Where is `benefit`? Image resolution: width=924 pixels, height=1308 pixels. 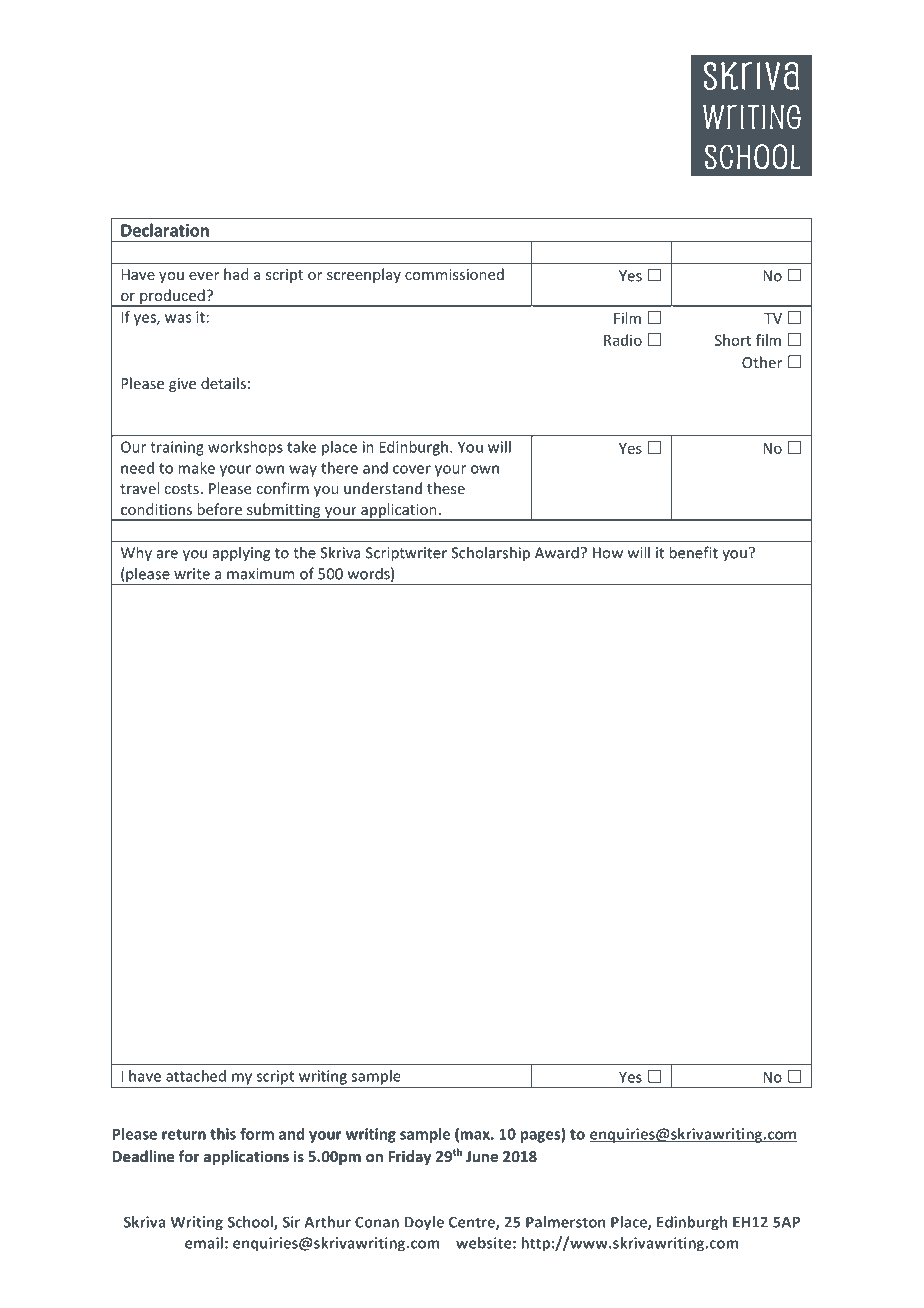
benefit is located at coordinates (693, 552).
